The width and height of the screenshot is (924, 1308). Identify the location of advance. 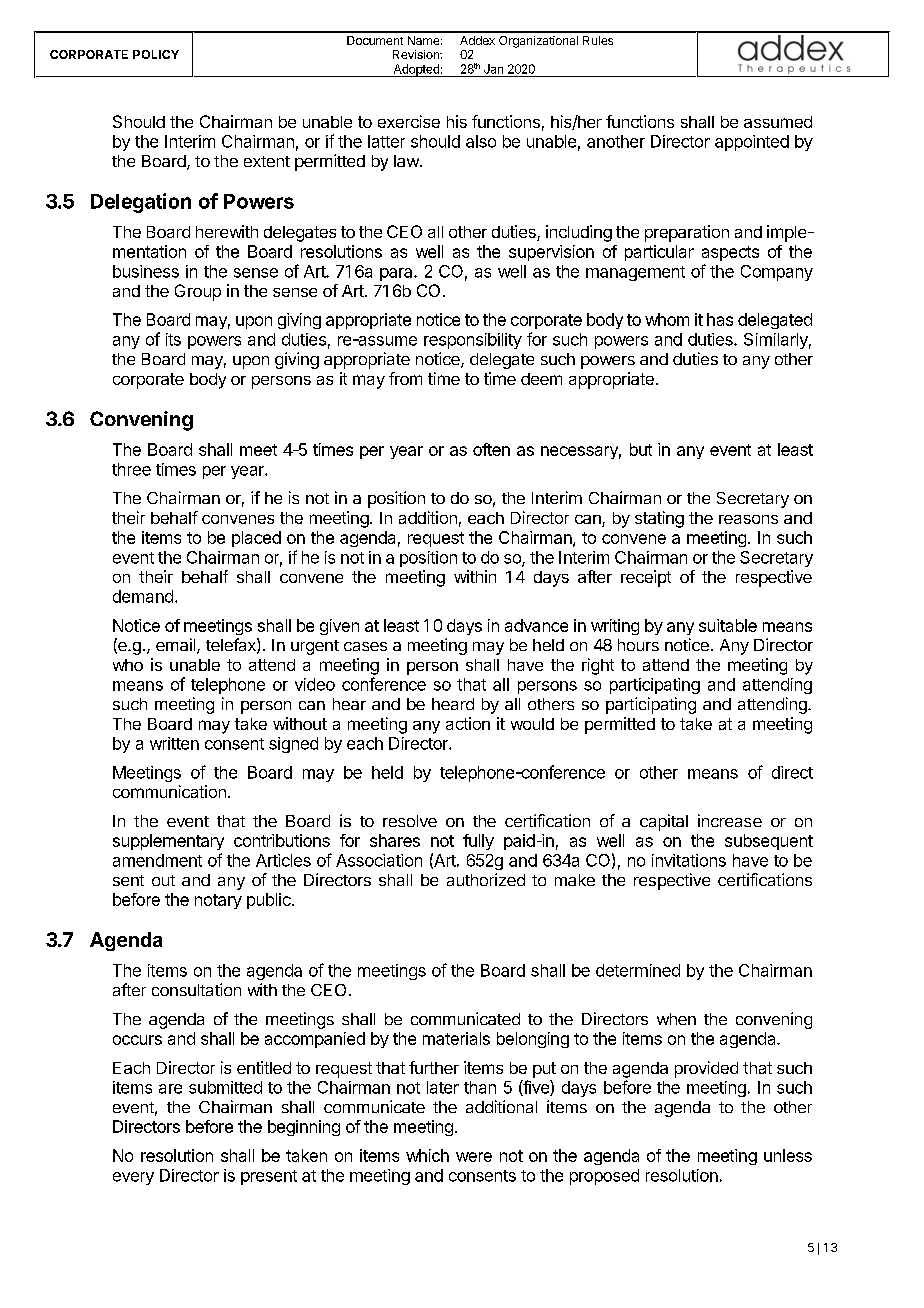
(536, 625).
